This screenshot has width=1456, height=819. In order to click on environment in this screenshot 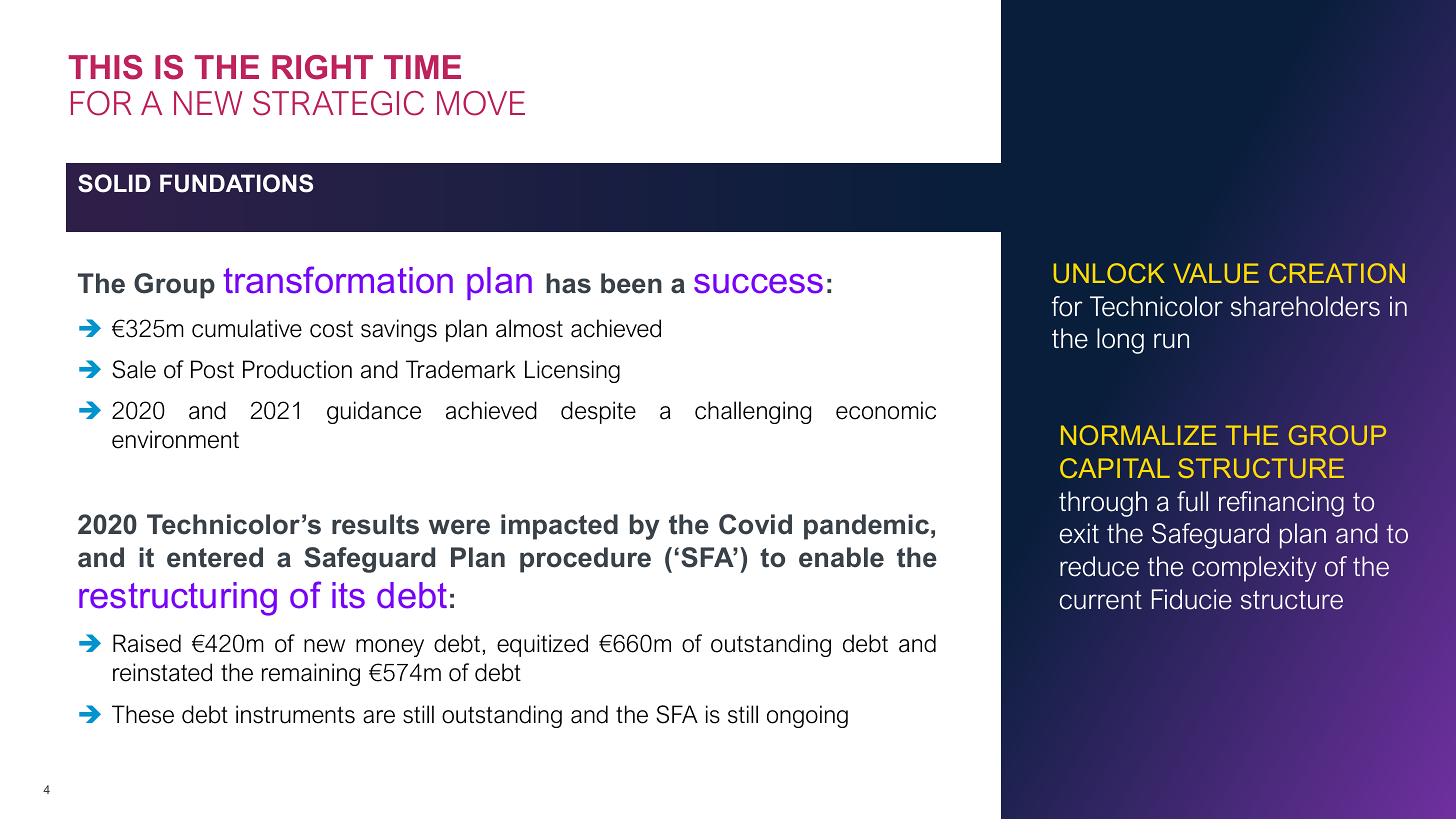, I will do `click(175, 439)`.
